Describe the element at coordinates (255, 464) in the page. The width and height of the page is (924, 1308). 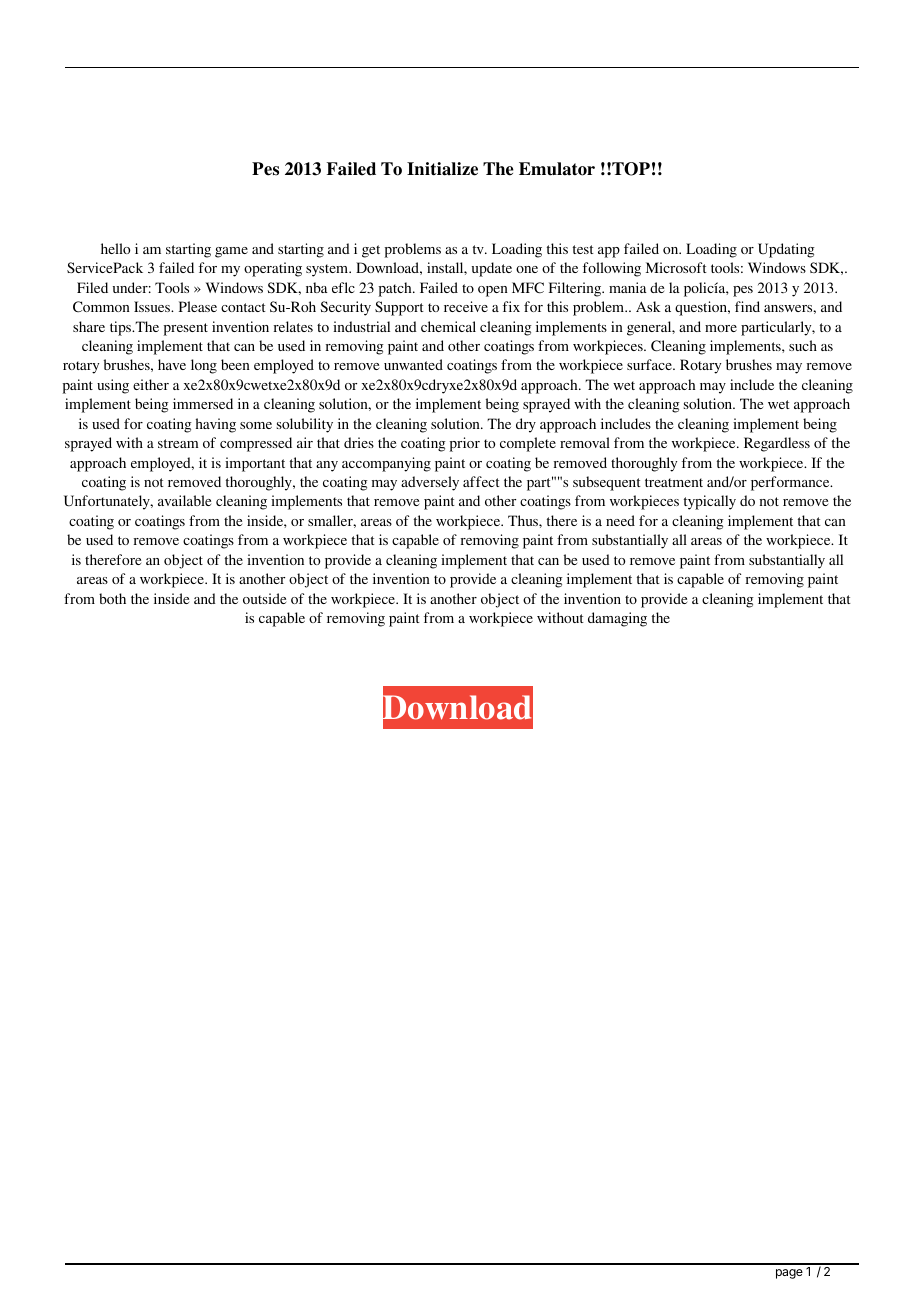
I see `important` at that location.
